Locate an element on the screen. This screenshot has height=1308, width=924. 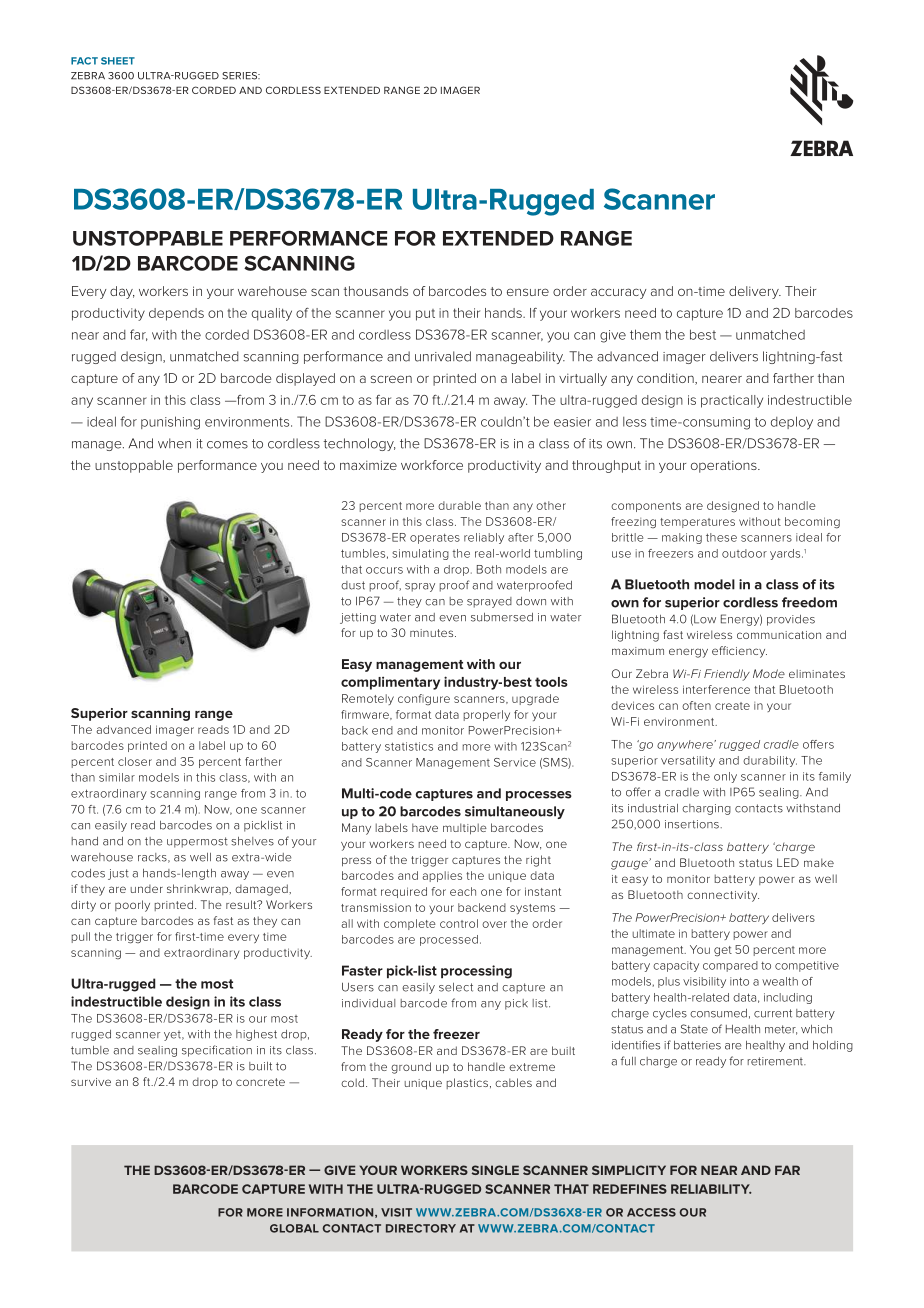
SHEET is located at coordinates (118, 61).
